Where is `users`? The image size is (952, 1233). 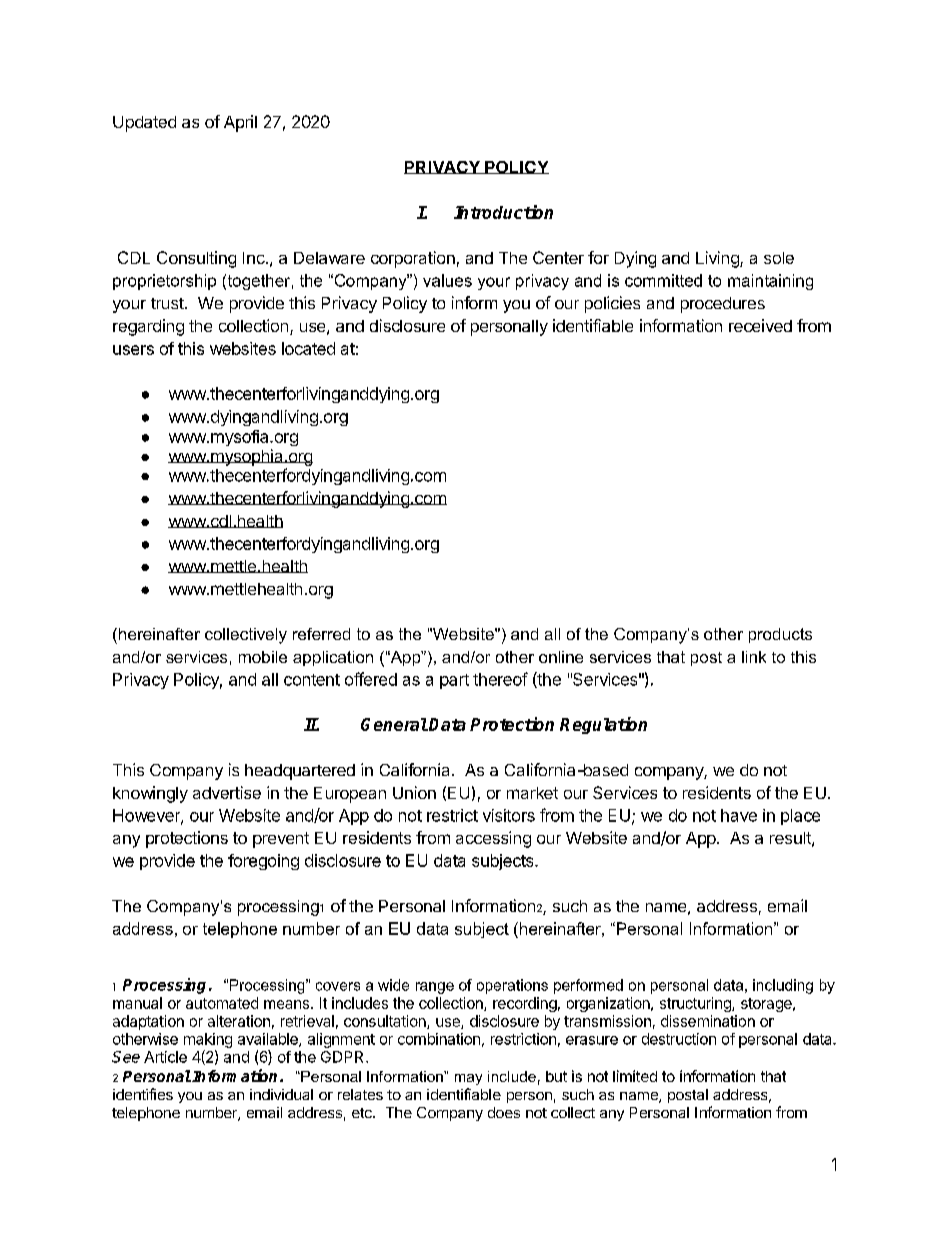
users is located at coordinates (133, 350).
